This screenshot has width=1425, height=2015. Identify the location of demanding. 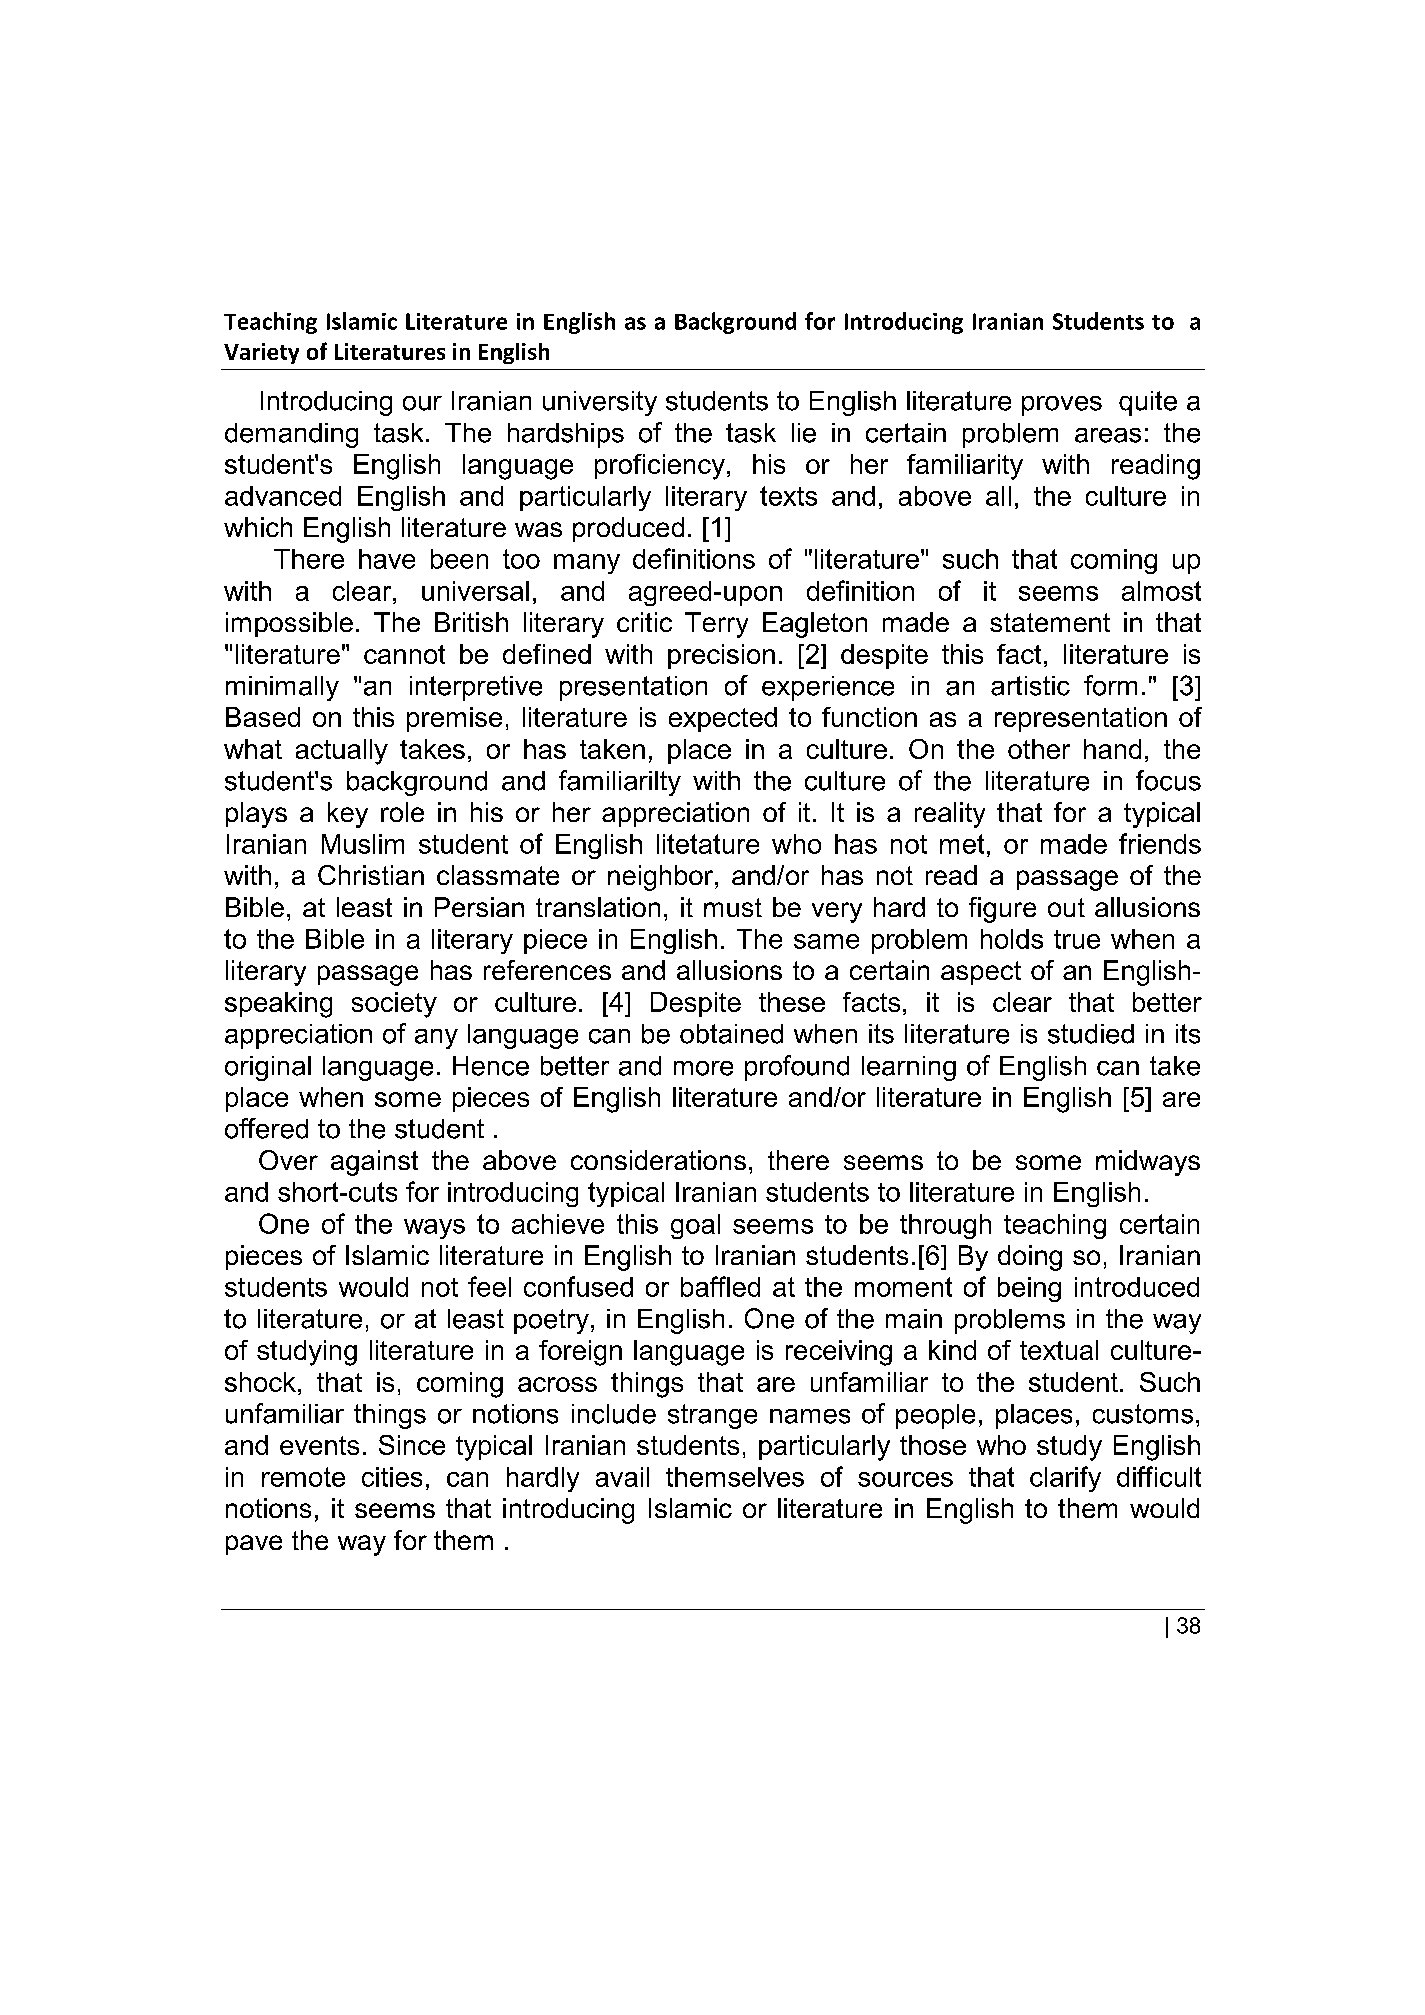
(291, 435).
